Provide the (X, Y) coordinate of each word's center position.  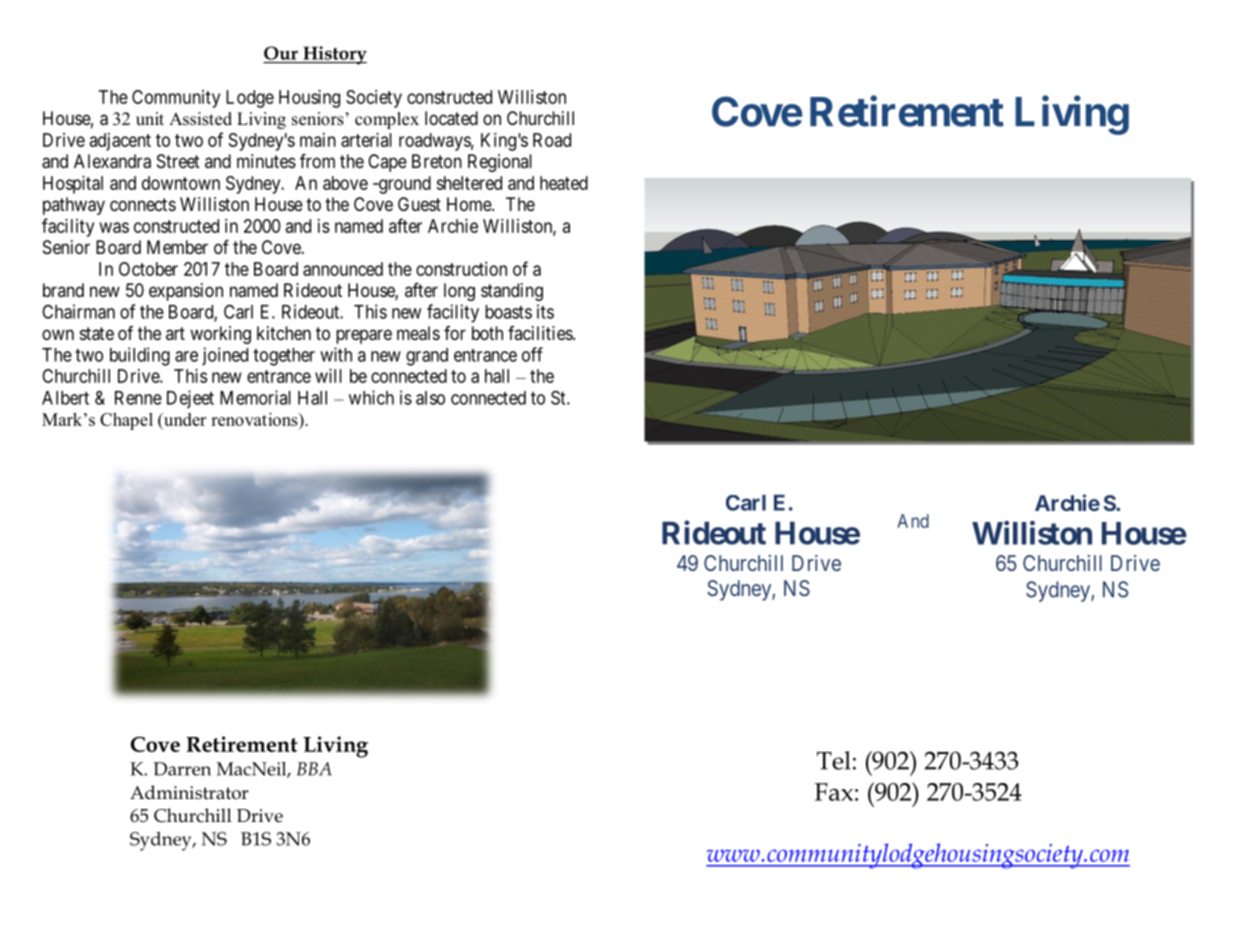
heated (564, 183)
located (451, 118)
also (430, 398)
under (184, 420)
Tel (834, 760)
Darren (182, 769)
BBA (314, 769)
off (532, 354)
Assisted (200, 119)
